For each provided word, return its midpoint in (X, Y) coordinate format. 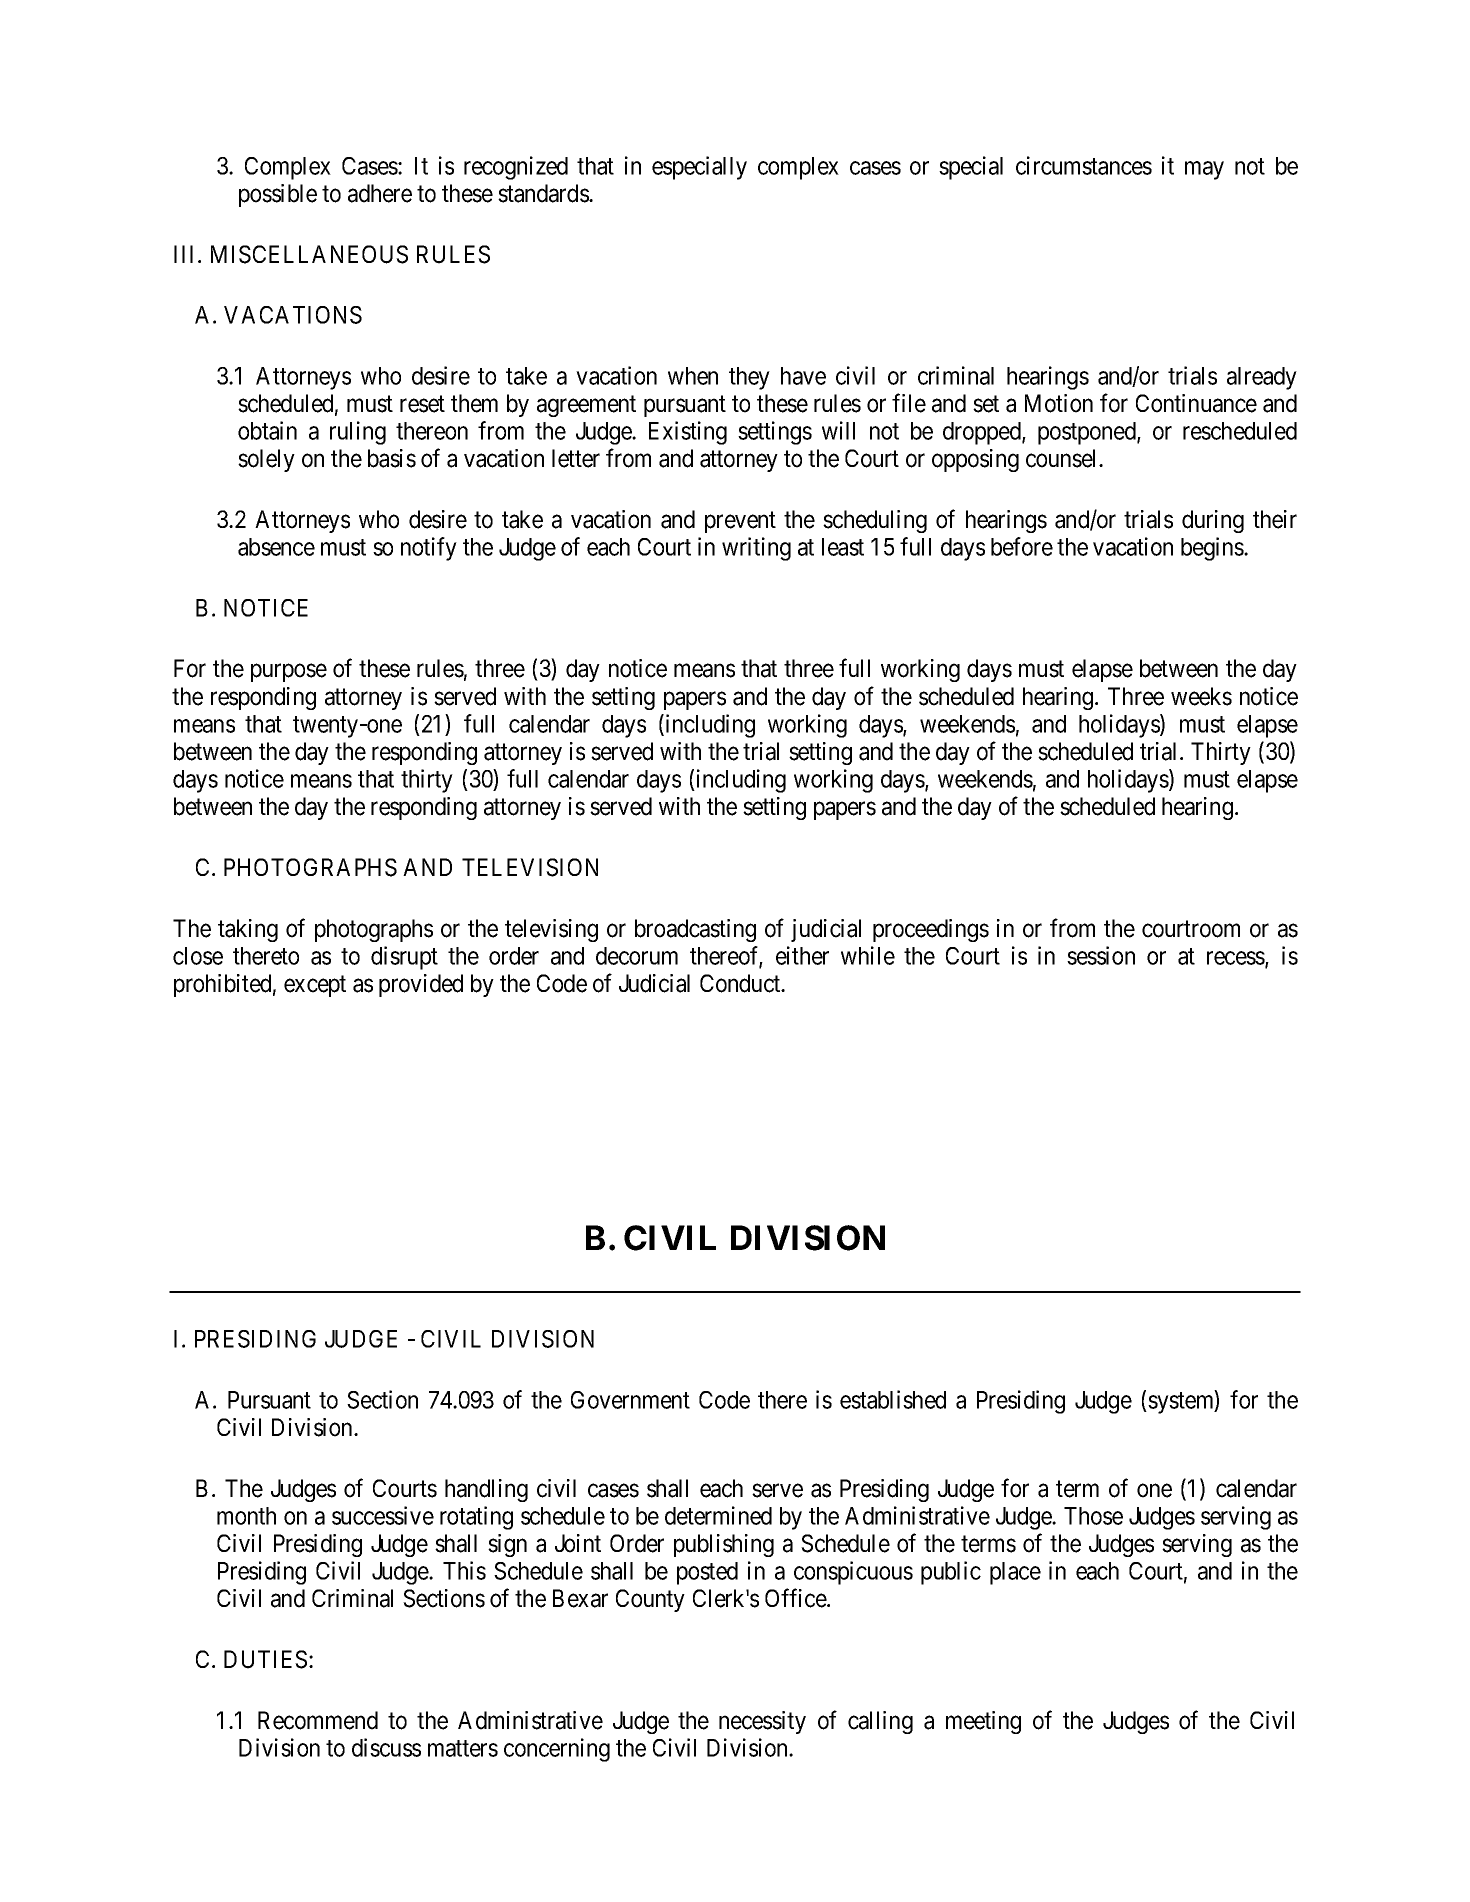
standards (544, 193)
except (315, 986)
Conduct (741, 983)
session (1101, 955)
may (1204, 170)
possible (278, 195)
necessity (762, 1722)
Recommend (318, 1720)
